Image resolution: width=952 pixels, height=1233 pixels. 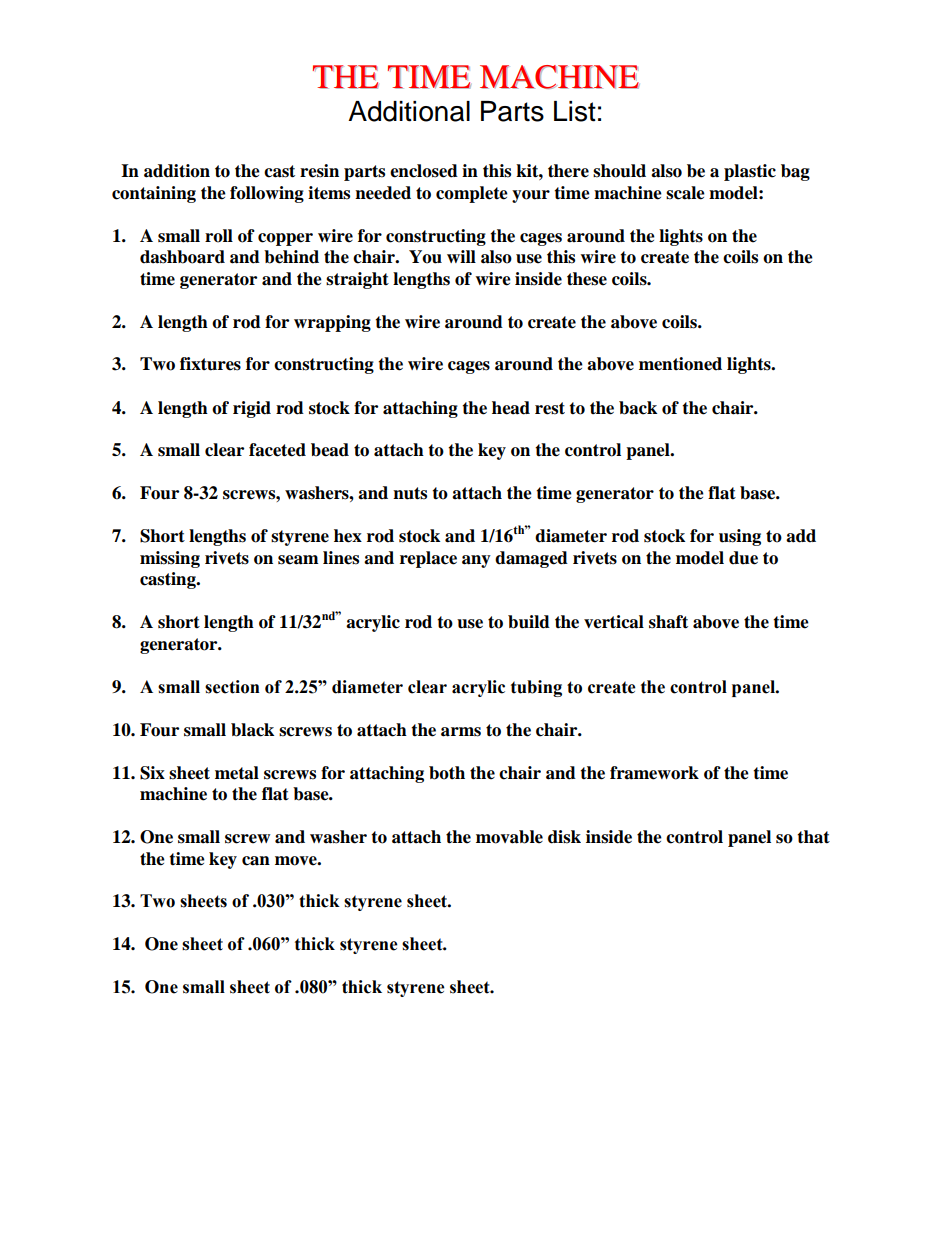 I want to click on faceted, so click(x=277, y=450).
